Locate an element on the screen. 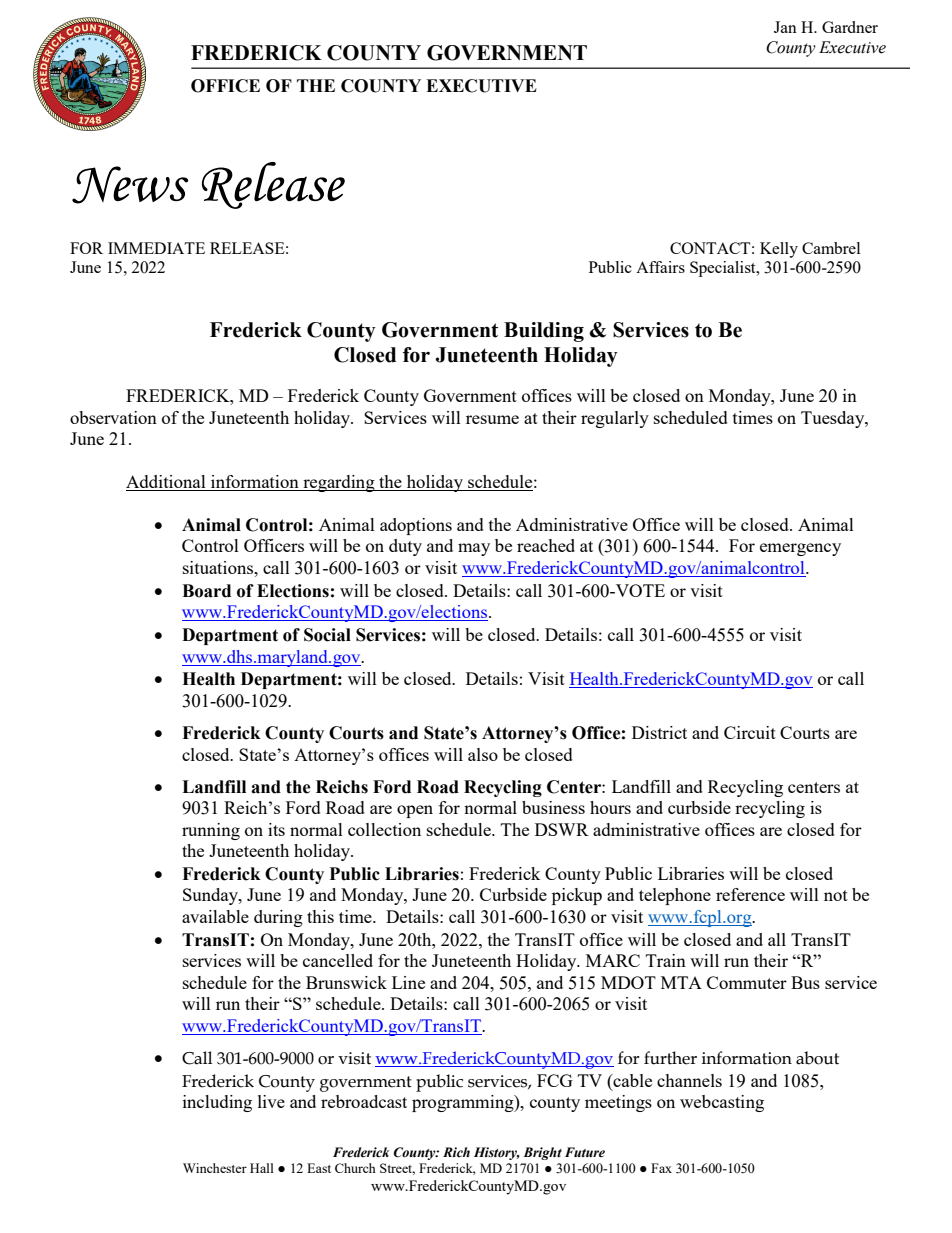  running is located at coordinates (211, 831).
